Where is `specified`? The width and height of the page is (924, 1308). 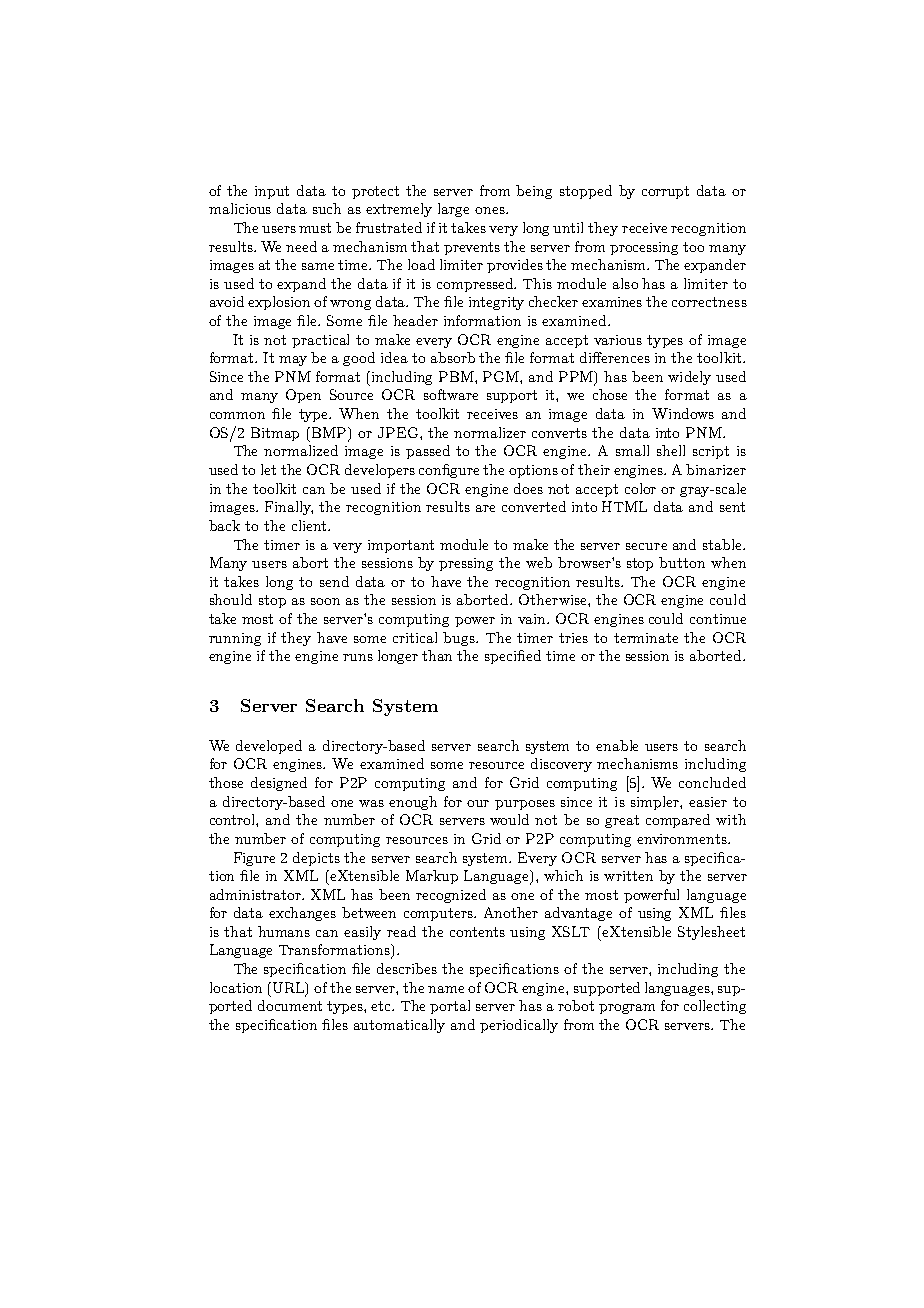 specified is located at coordinates (513, 657).
